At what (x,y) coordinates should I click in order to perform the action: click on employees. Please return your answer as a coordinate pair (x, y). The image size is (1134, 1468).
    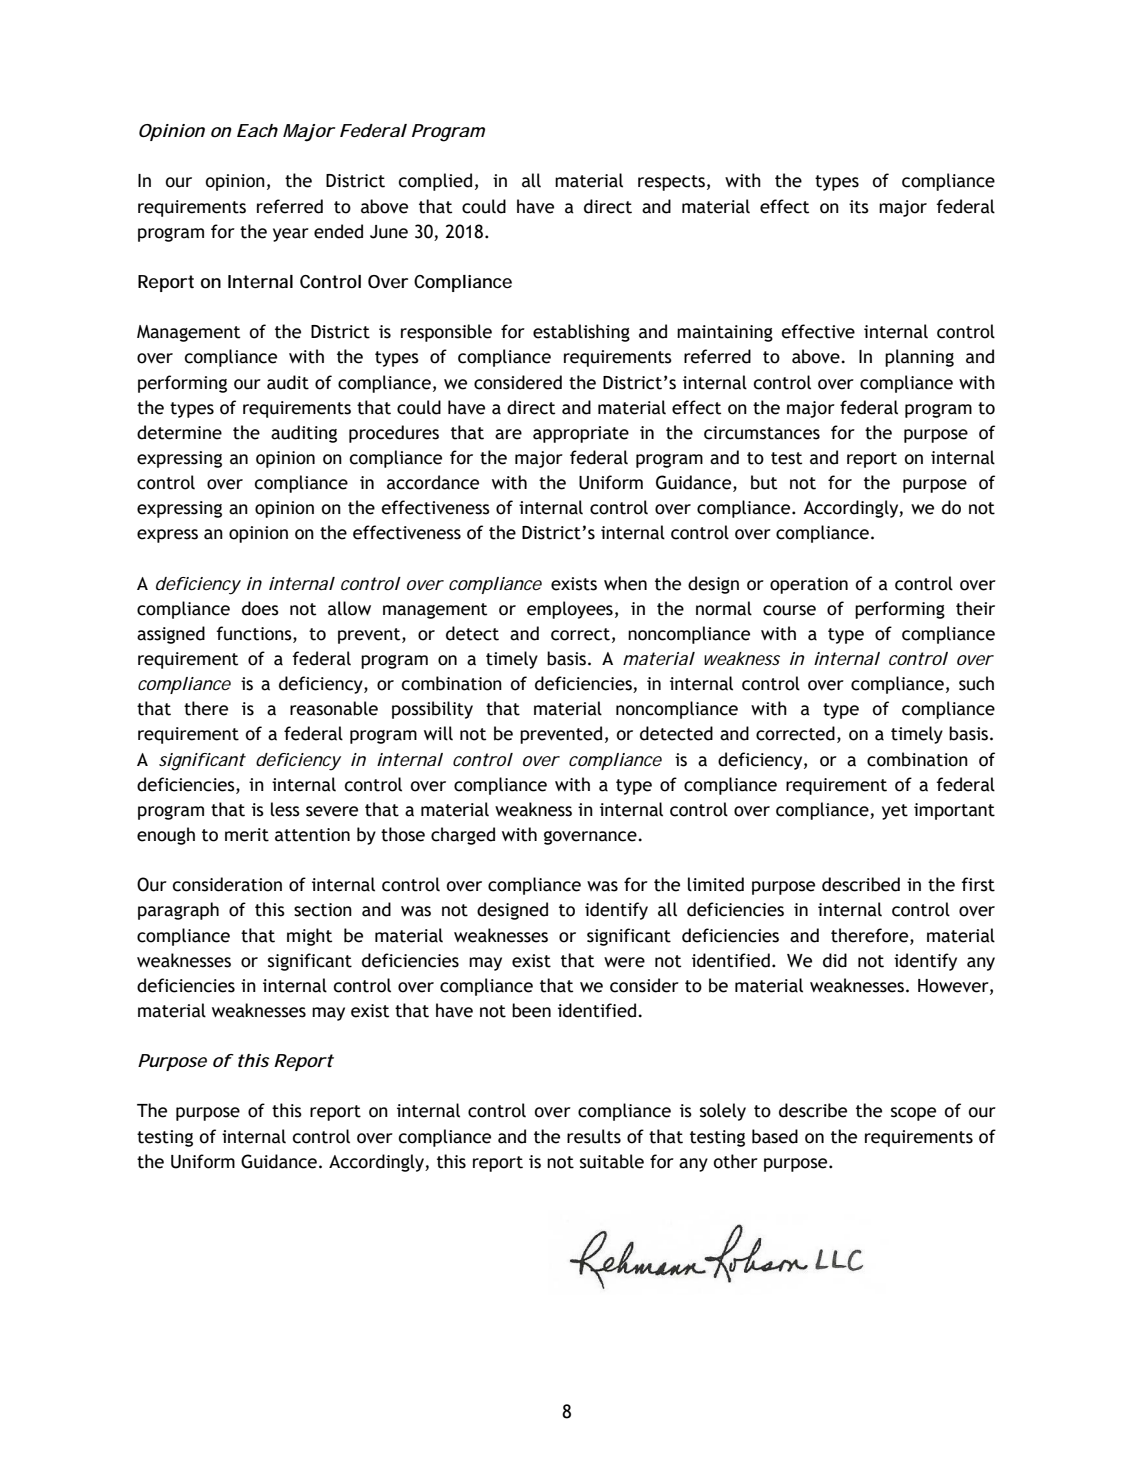
    Looking at the image, I should click on (570, 610).
